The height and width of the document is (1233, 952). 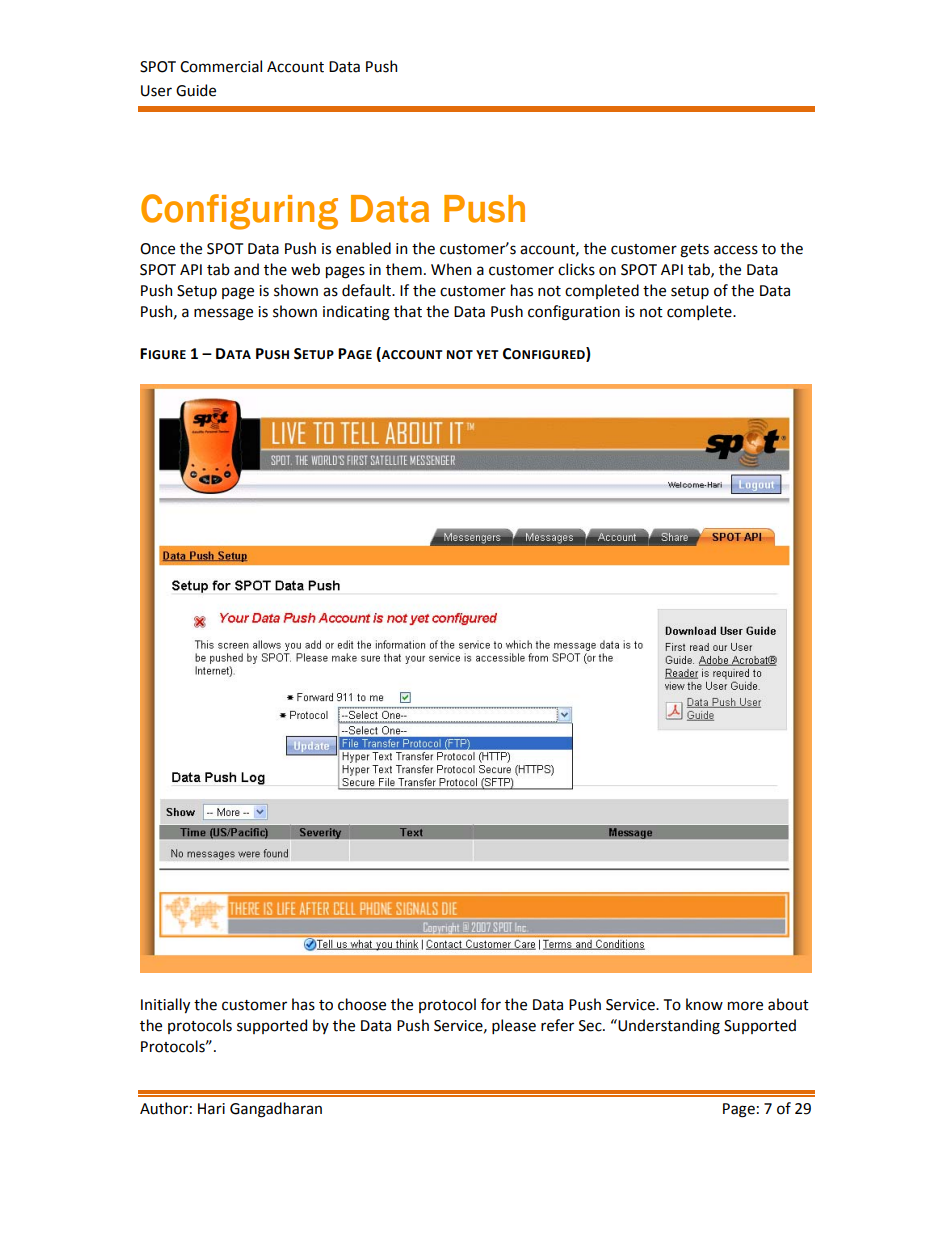 I want to click on When, so click(x=451, y=269).
